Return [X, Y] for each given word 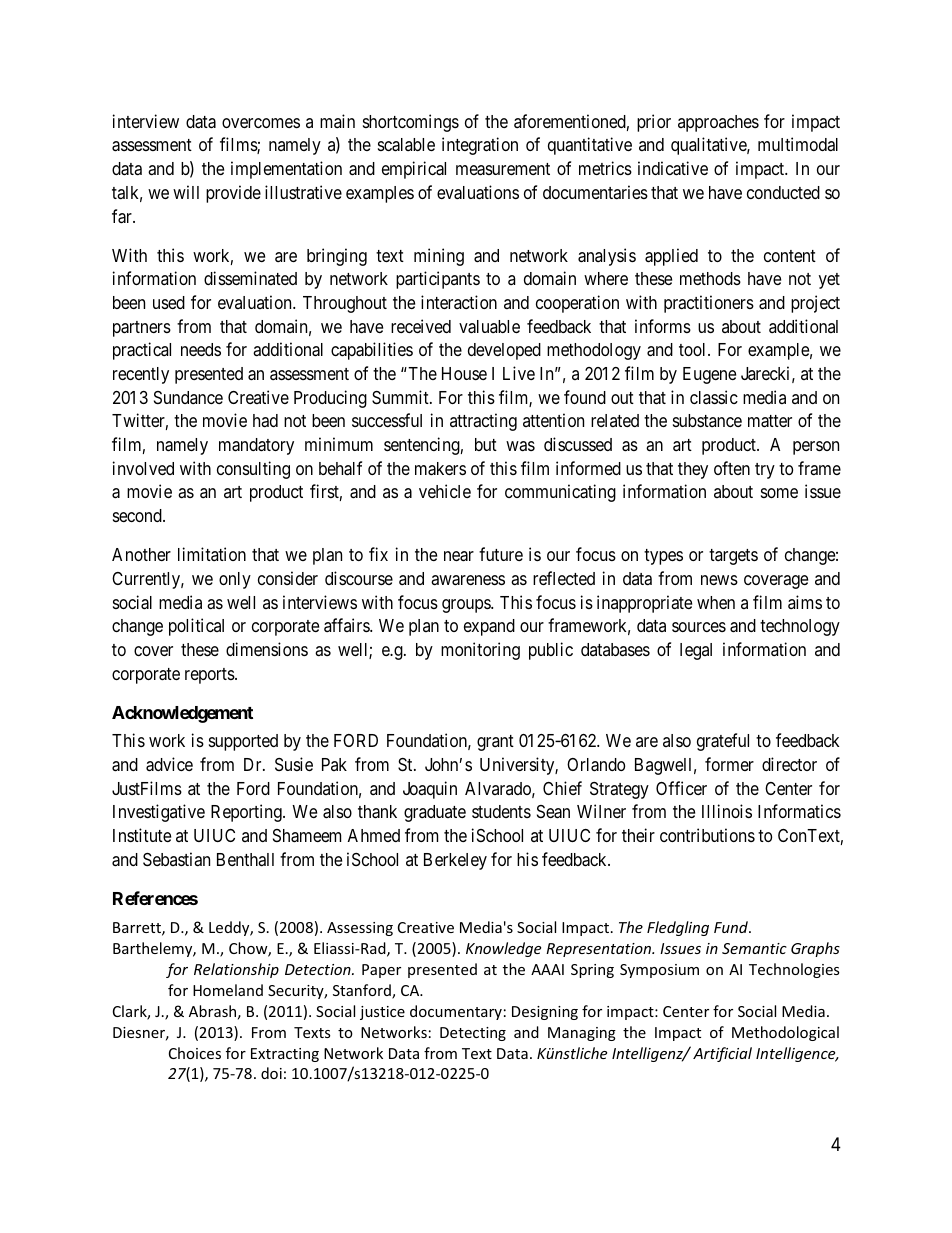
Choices [195, 1053]
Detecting [473, 1034]
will [186, 192]
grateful [723, 742]
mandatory [256, 446]
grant [495, 743]
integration [480, 146]
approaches [718, 123]
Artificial [722, 1054]
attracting [483, 422]
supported [243, 742]
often [732, 468]
